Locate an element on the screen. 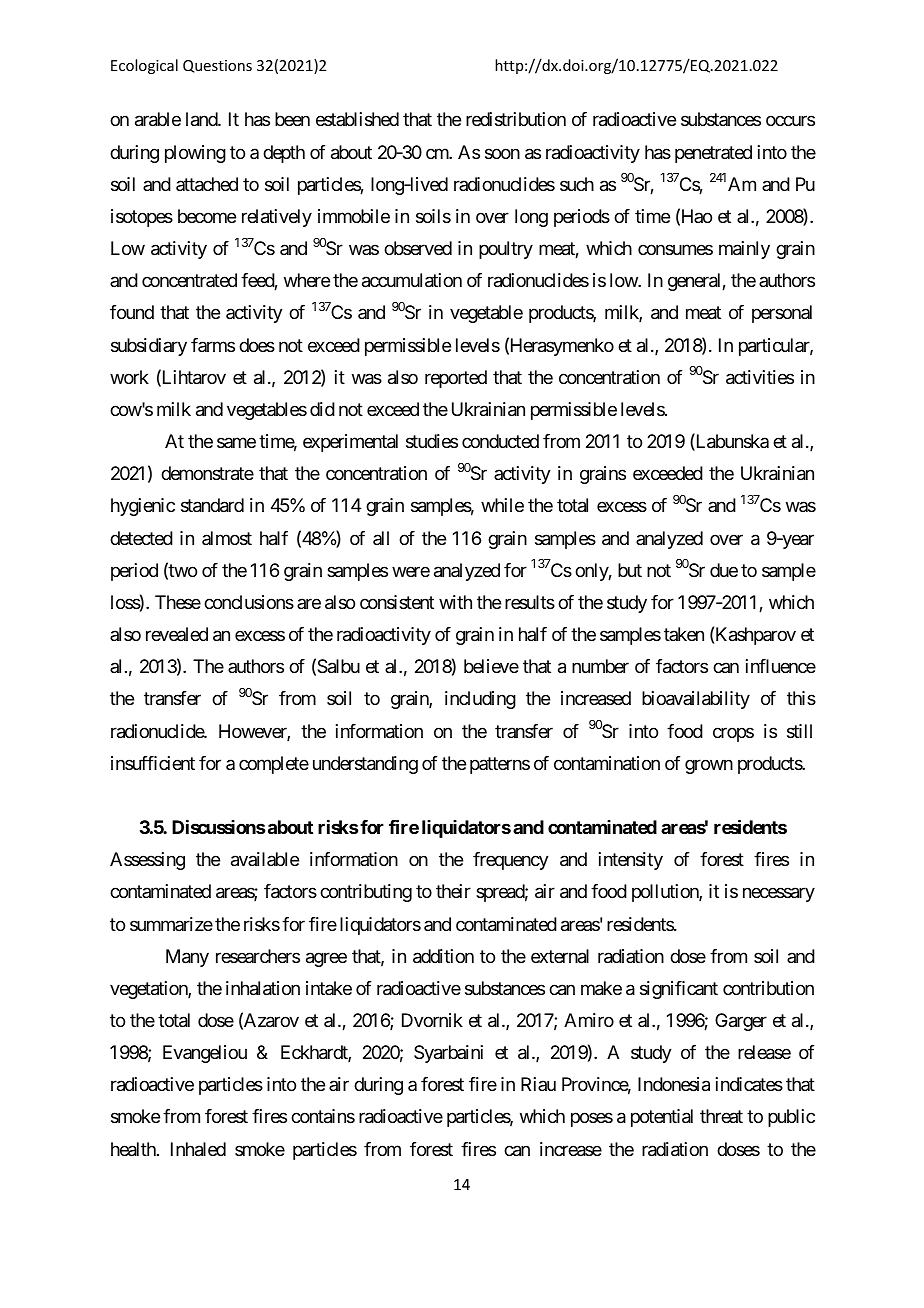 This screenshot has width=924, height=1308. due is located at coordinates (724, 570).
